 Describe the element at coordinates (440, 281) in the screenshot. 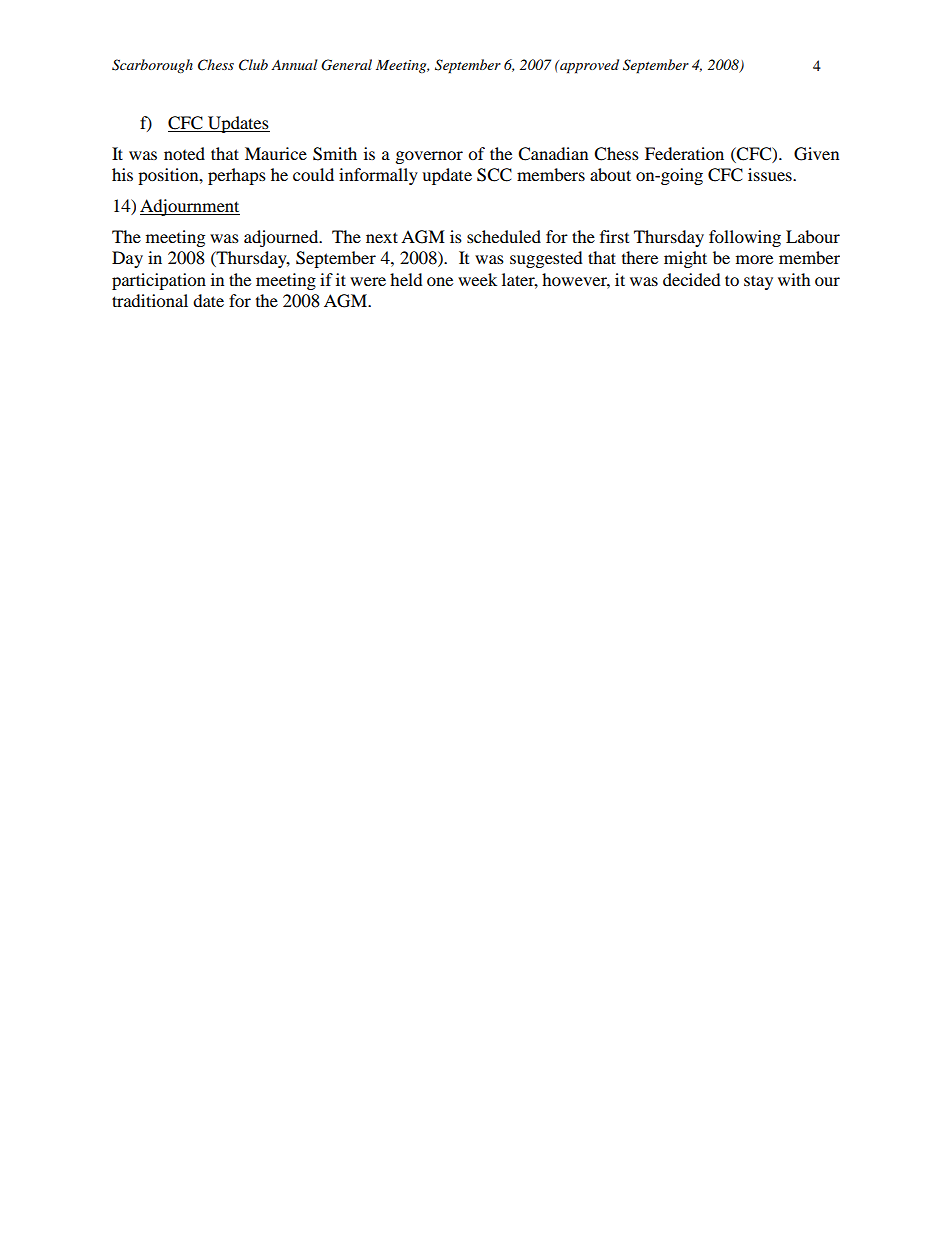

I see `one` at that location.
